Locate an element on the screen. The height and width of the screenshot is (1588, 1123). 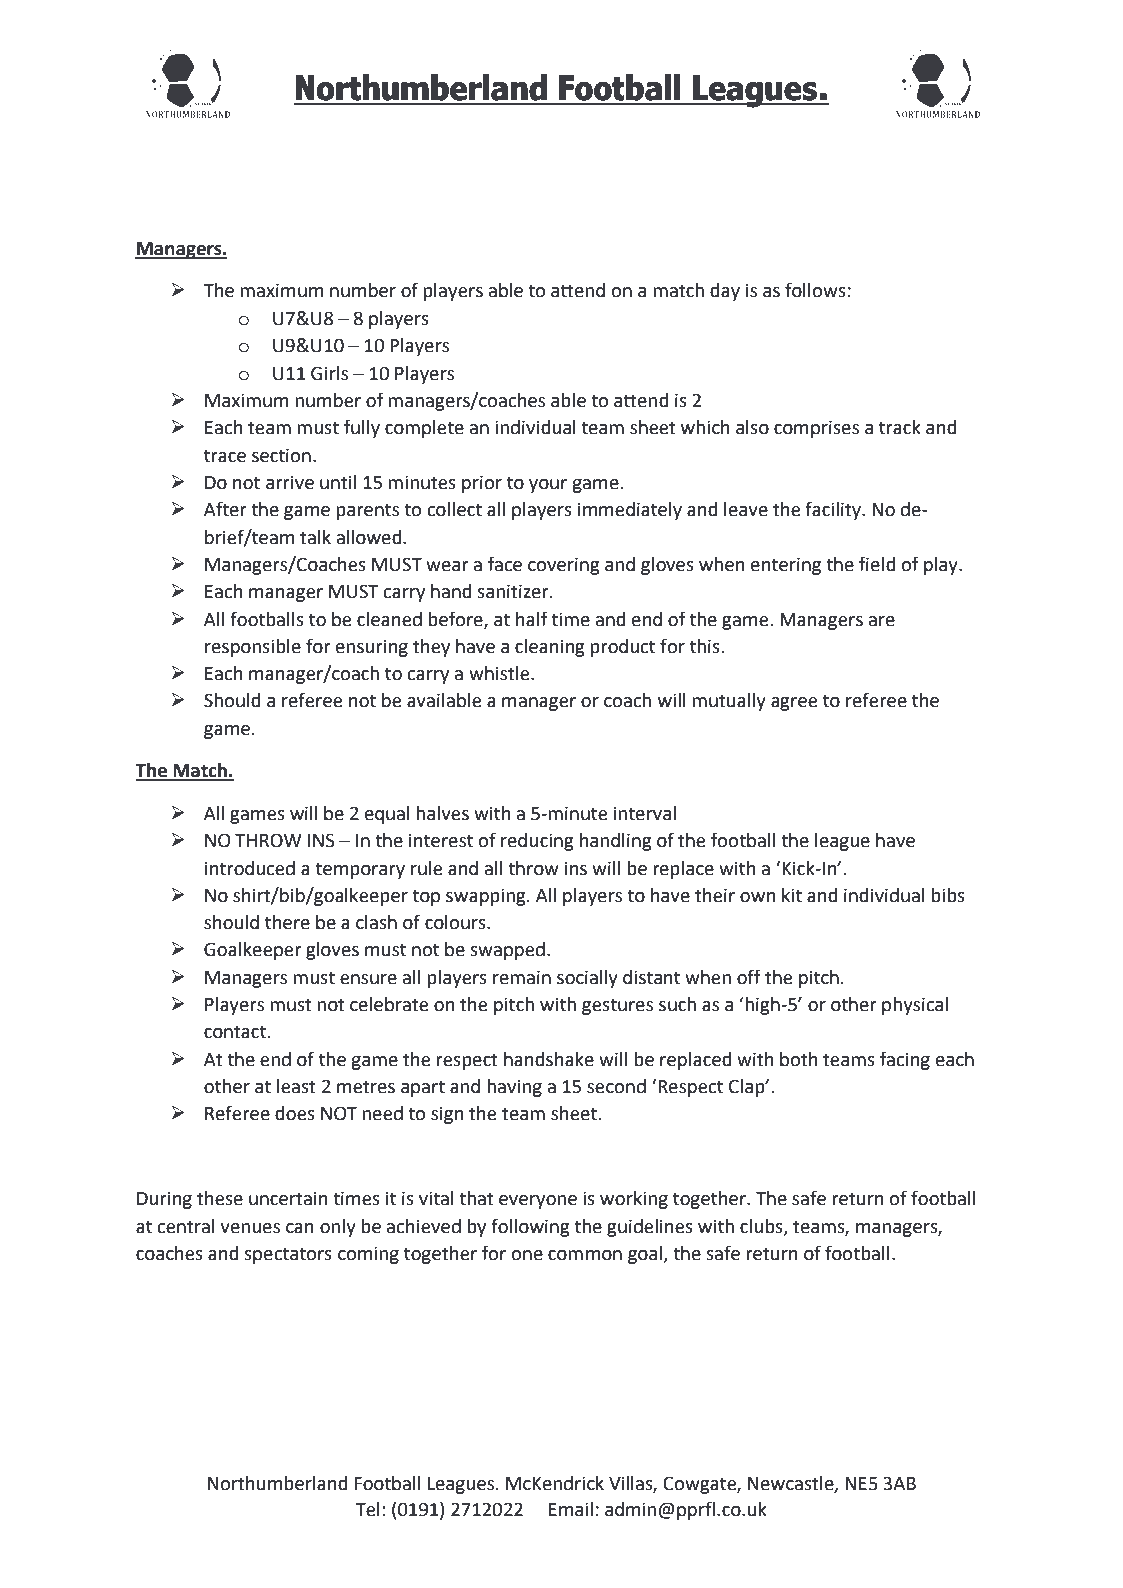
field is located at coordinates (877, 564).
